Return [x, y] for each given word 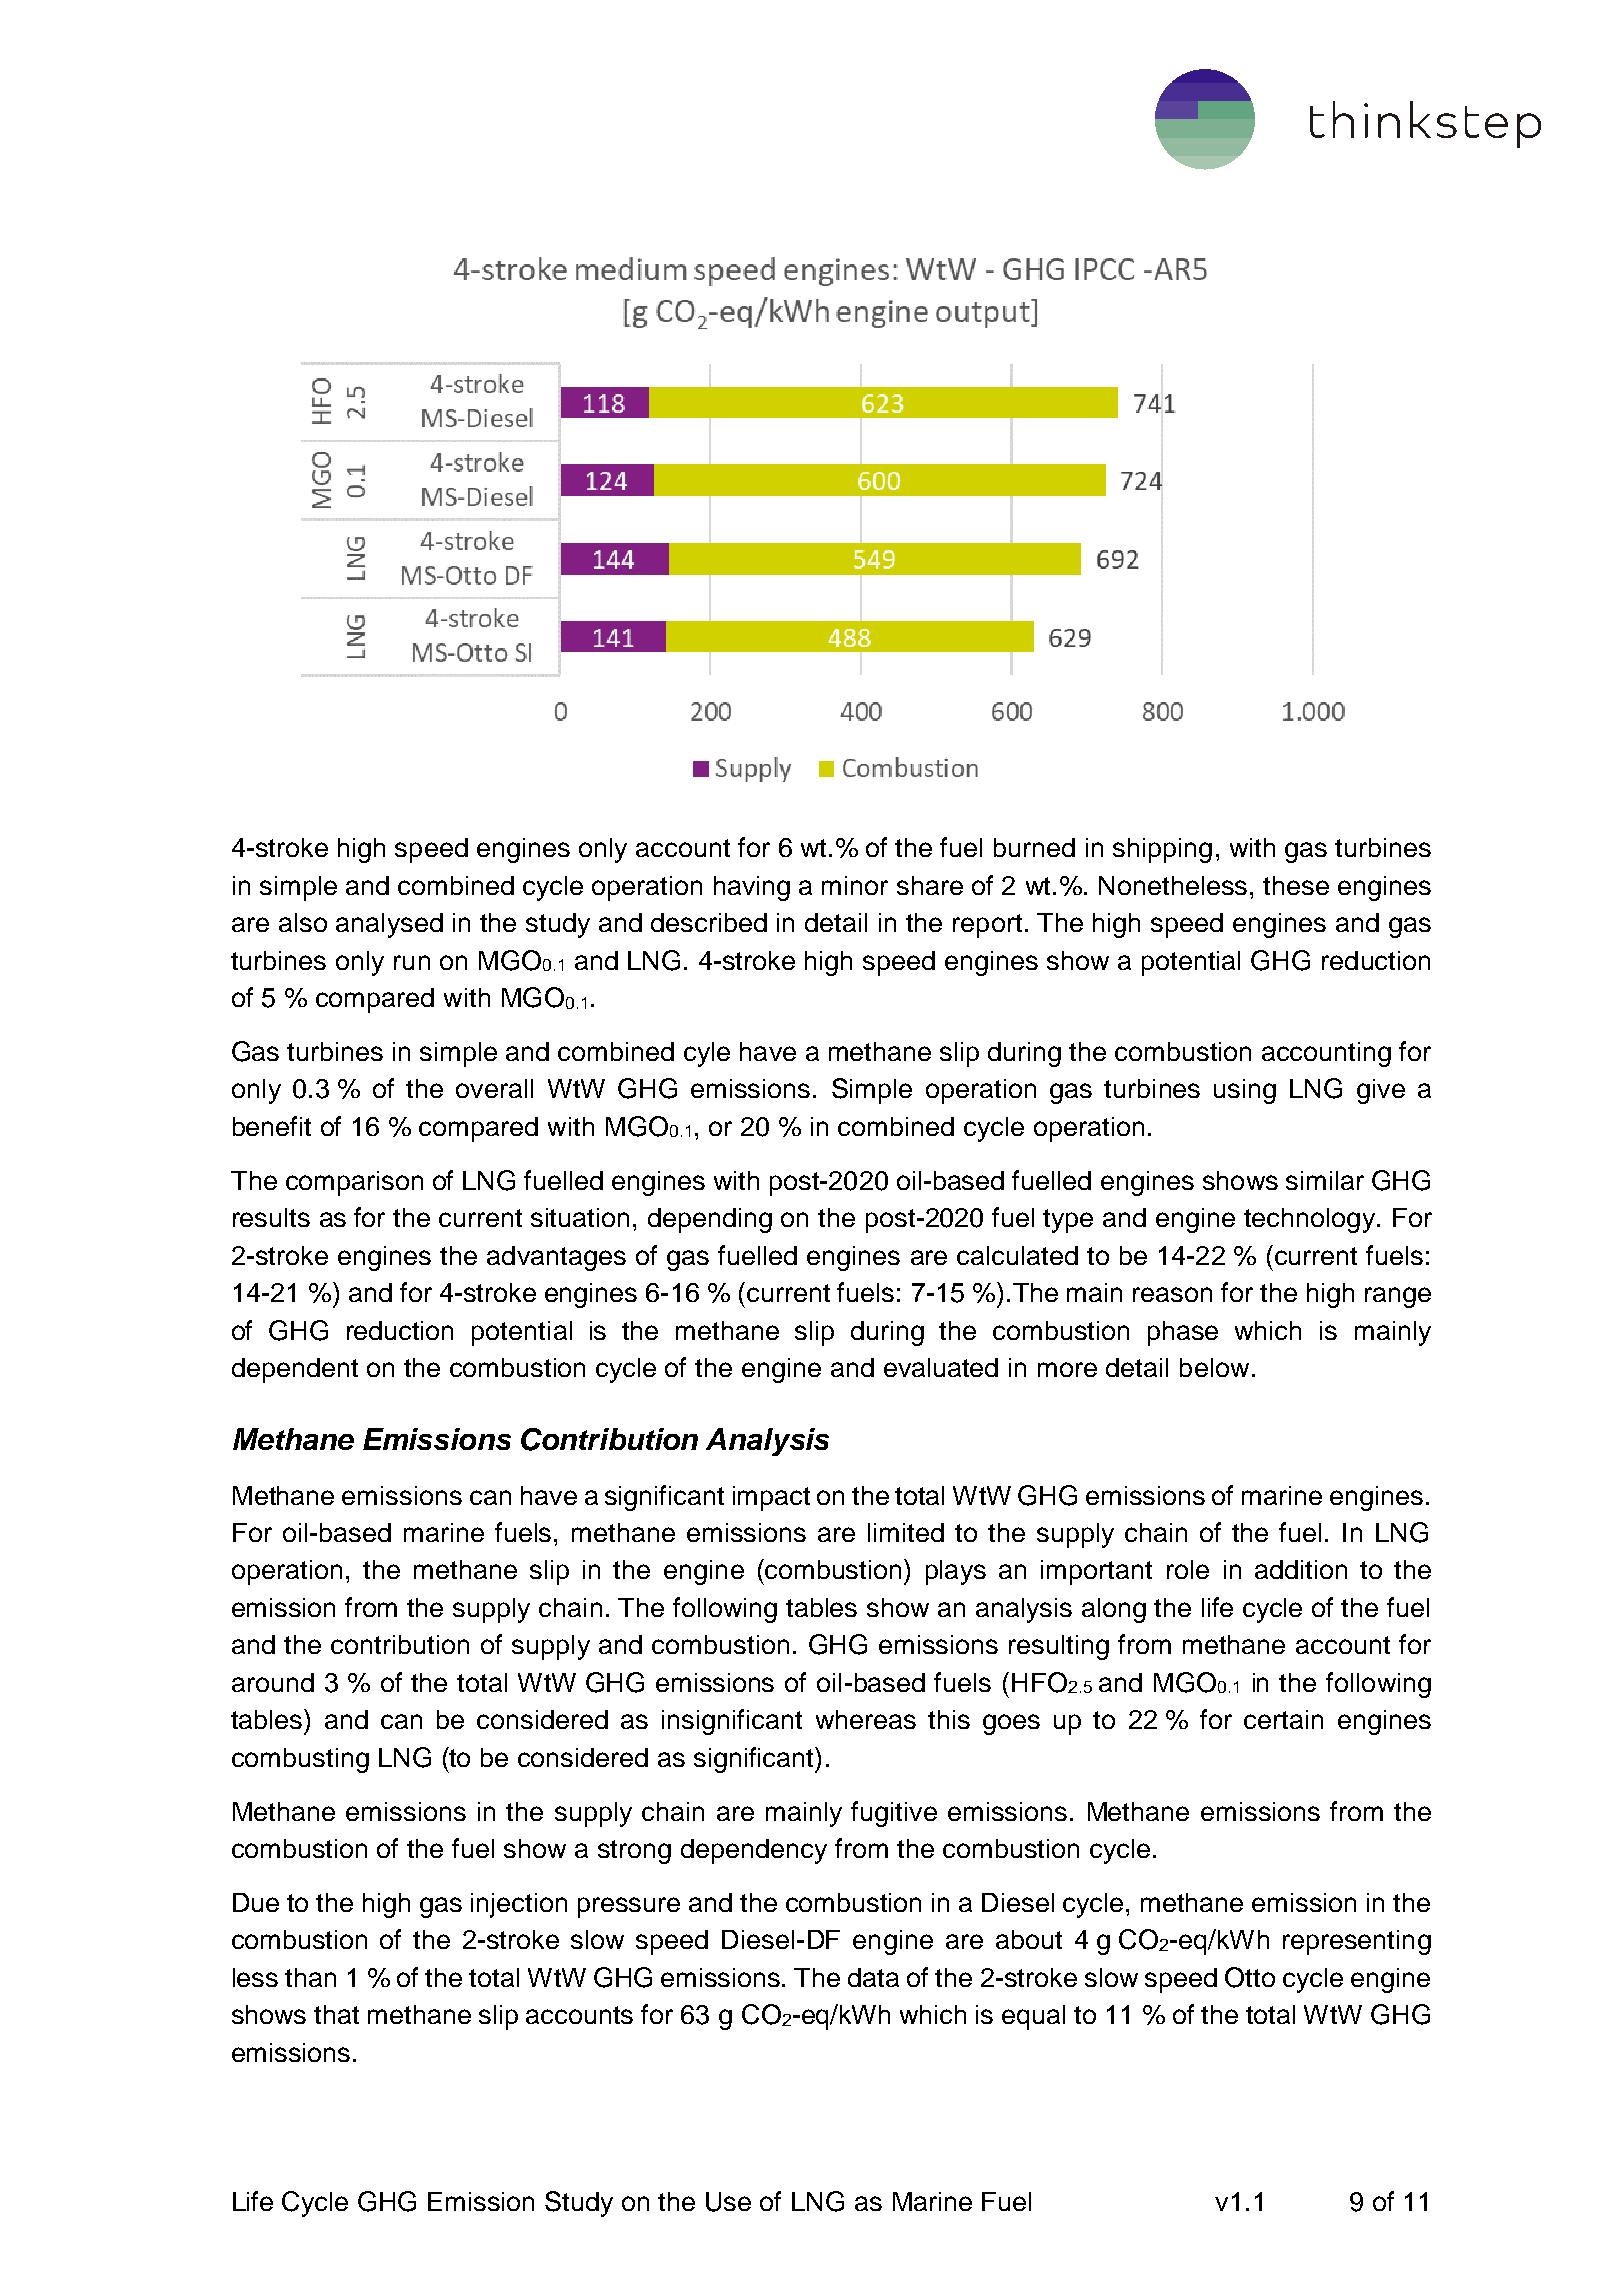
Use [728, 2202]
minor [855, 885]
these [1296, 885]
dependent [295, 1370]
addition [1301, 1569]
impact [771, 1498]
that [336, 2014]
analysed [389, 925]
